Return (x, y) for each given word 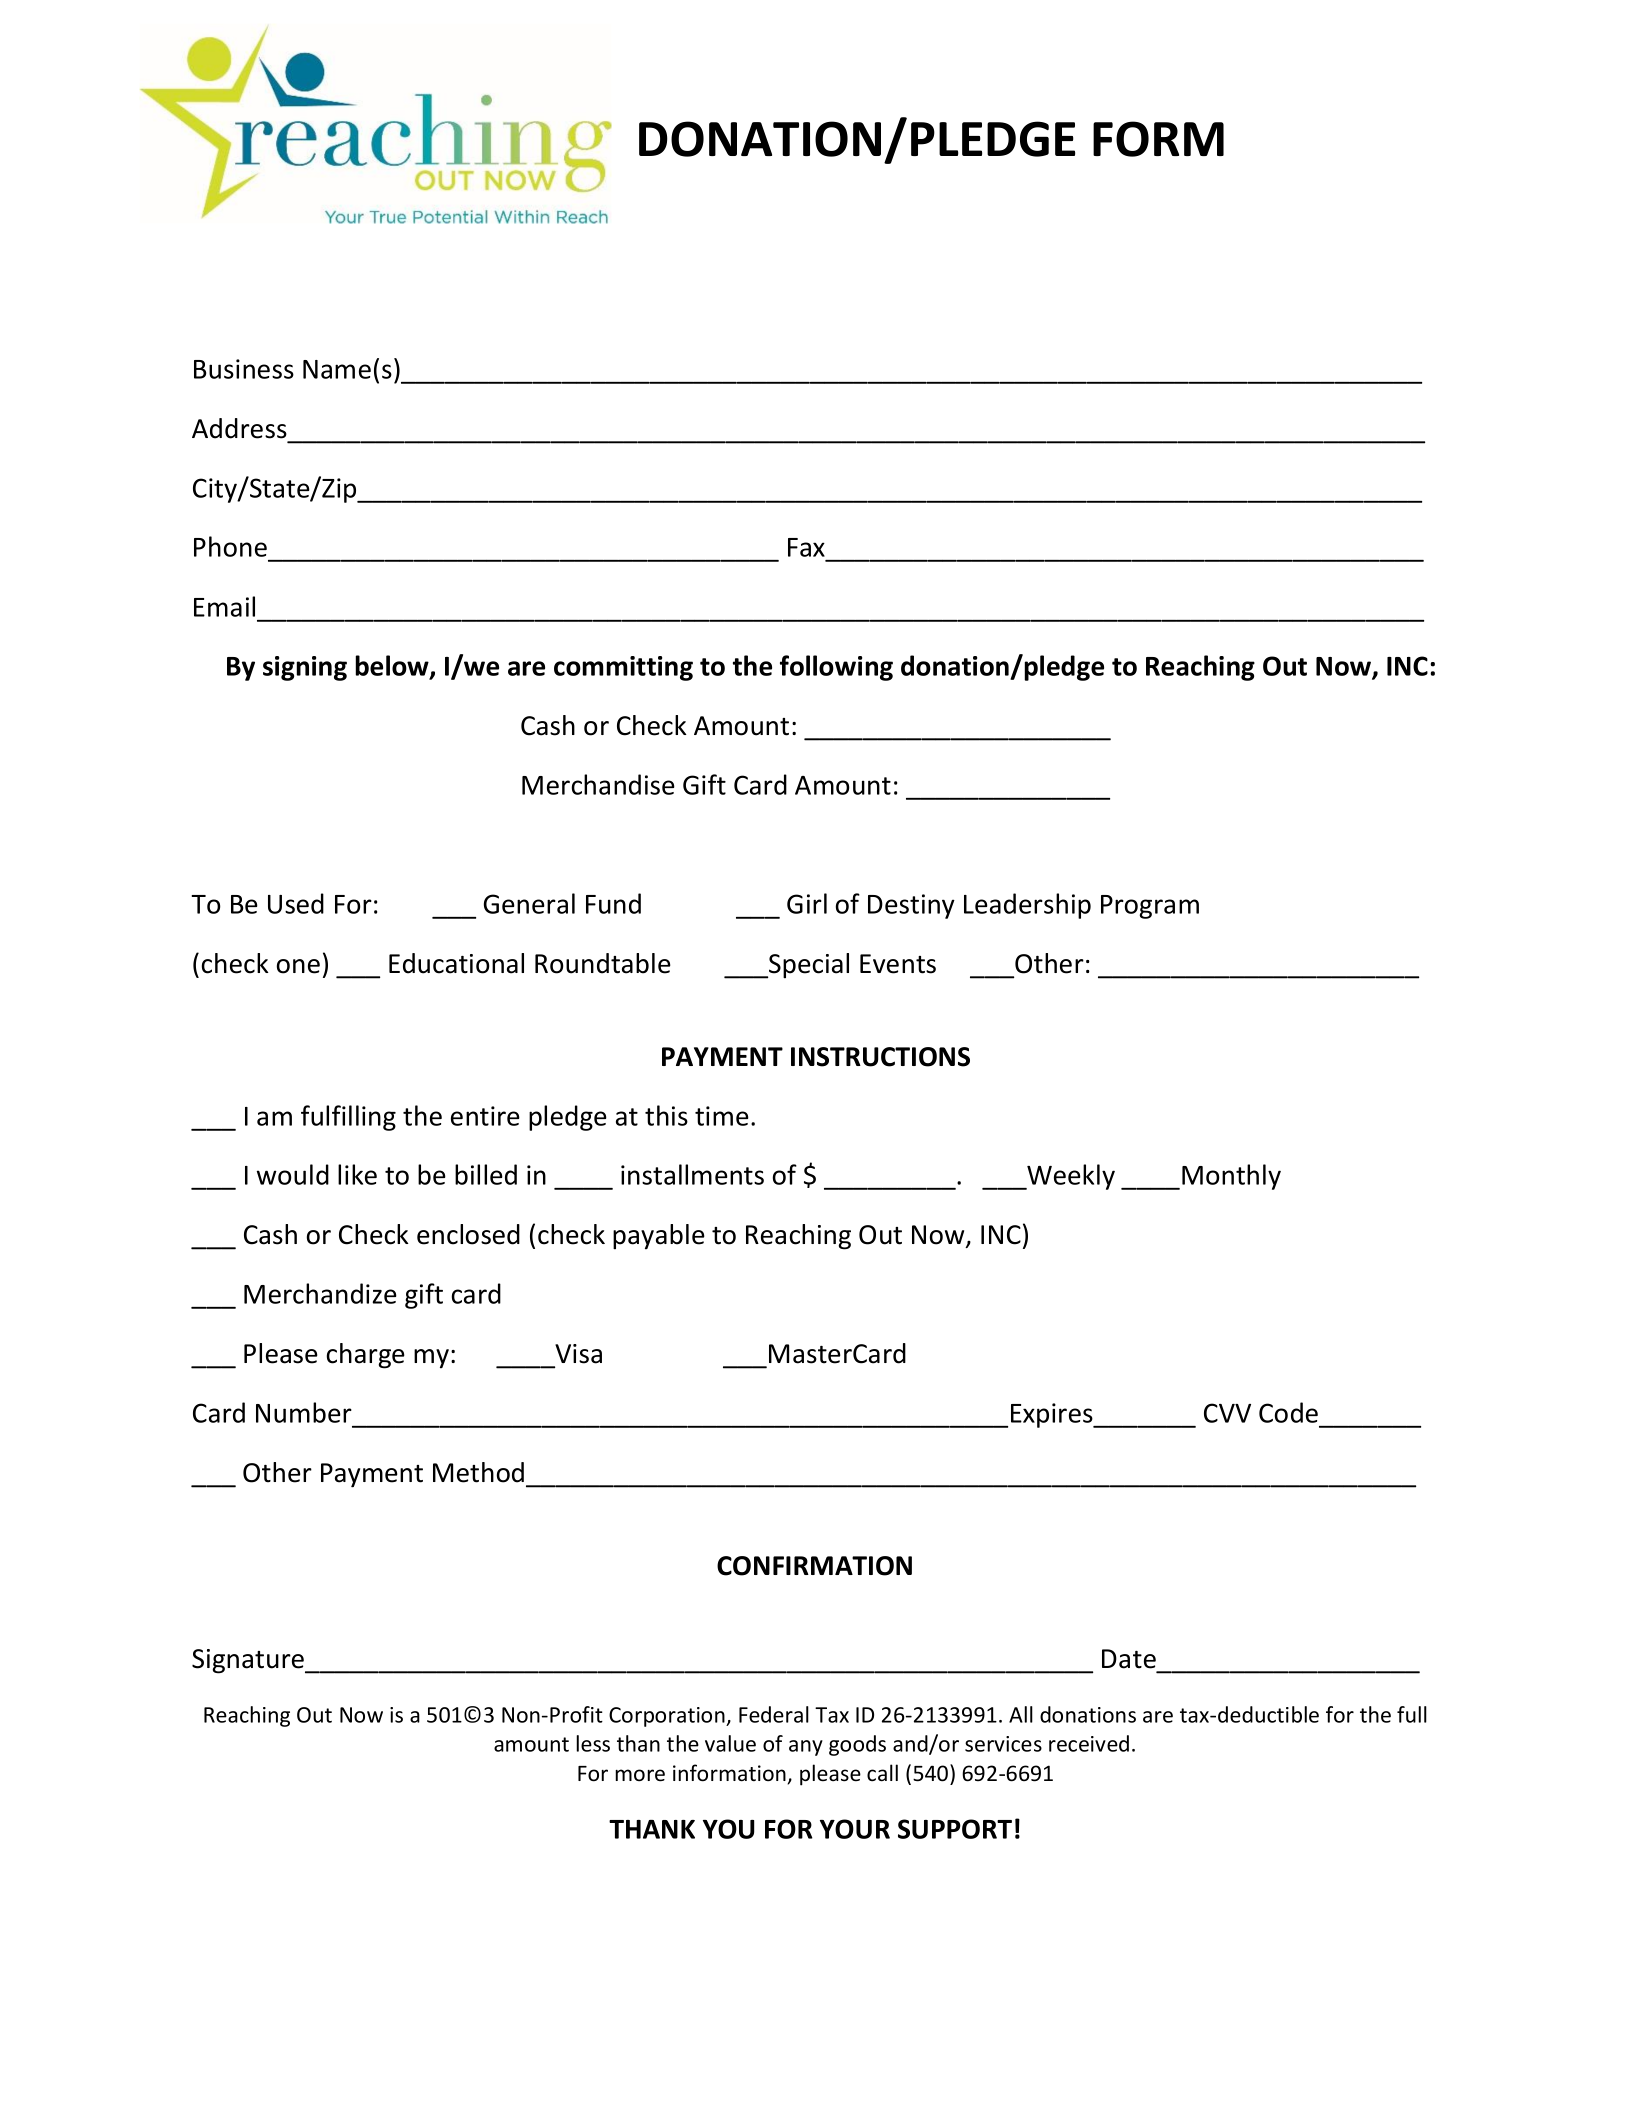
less (593, 1743)
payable (659, 1237)
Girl (807, 903)
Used (296, 903)
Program (1150, 907)
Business (244, 369)
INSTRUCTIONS (880, 1057)
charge (366, 1356)
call (882, 1773)
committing (623, 668)
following (836, 668)
